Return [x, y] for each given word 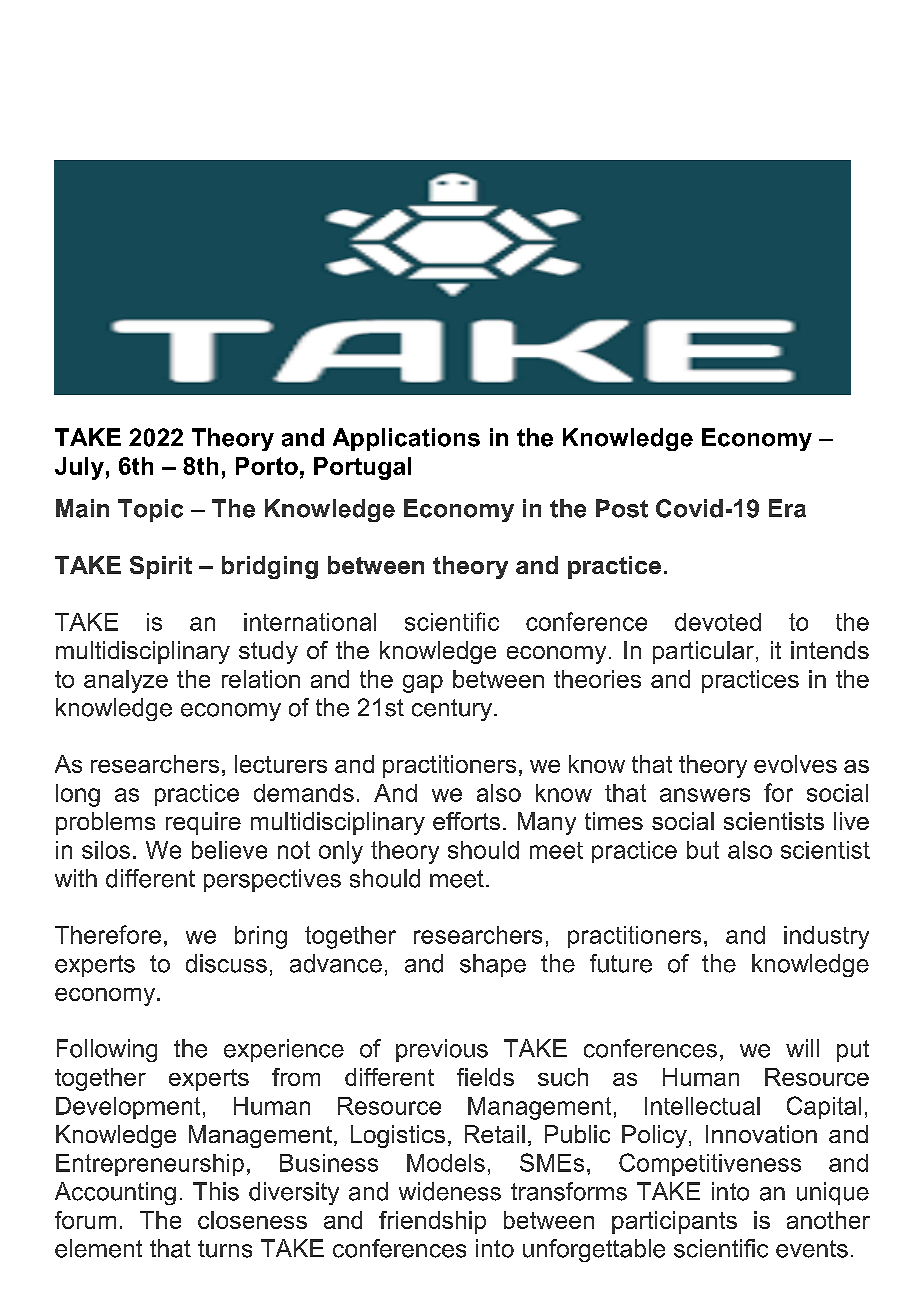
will [802, 1048]
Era [787, 508]
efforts [466, 821]
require [203, 823]
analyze [126, 681]
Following [107, 1050]
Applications [406, 439]
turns [225, 1249]
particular [703, 652]
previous [442, 1050]
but [703, 850]
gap [423, 684]
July [79, 468]
